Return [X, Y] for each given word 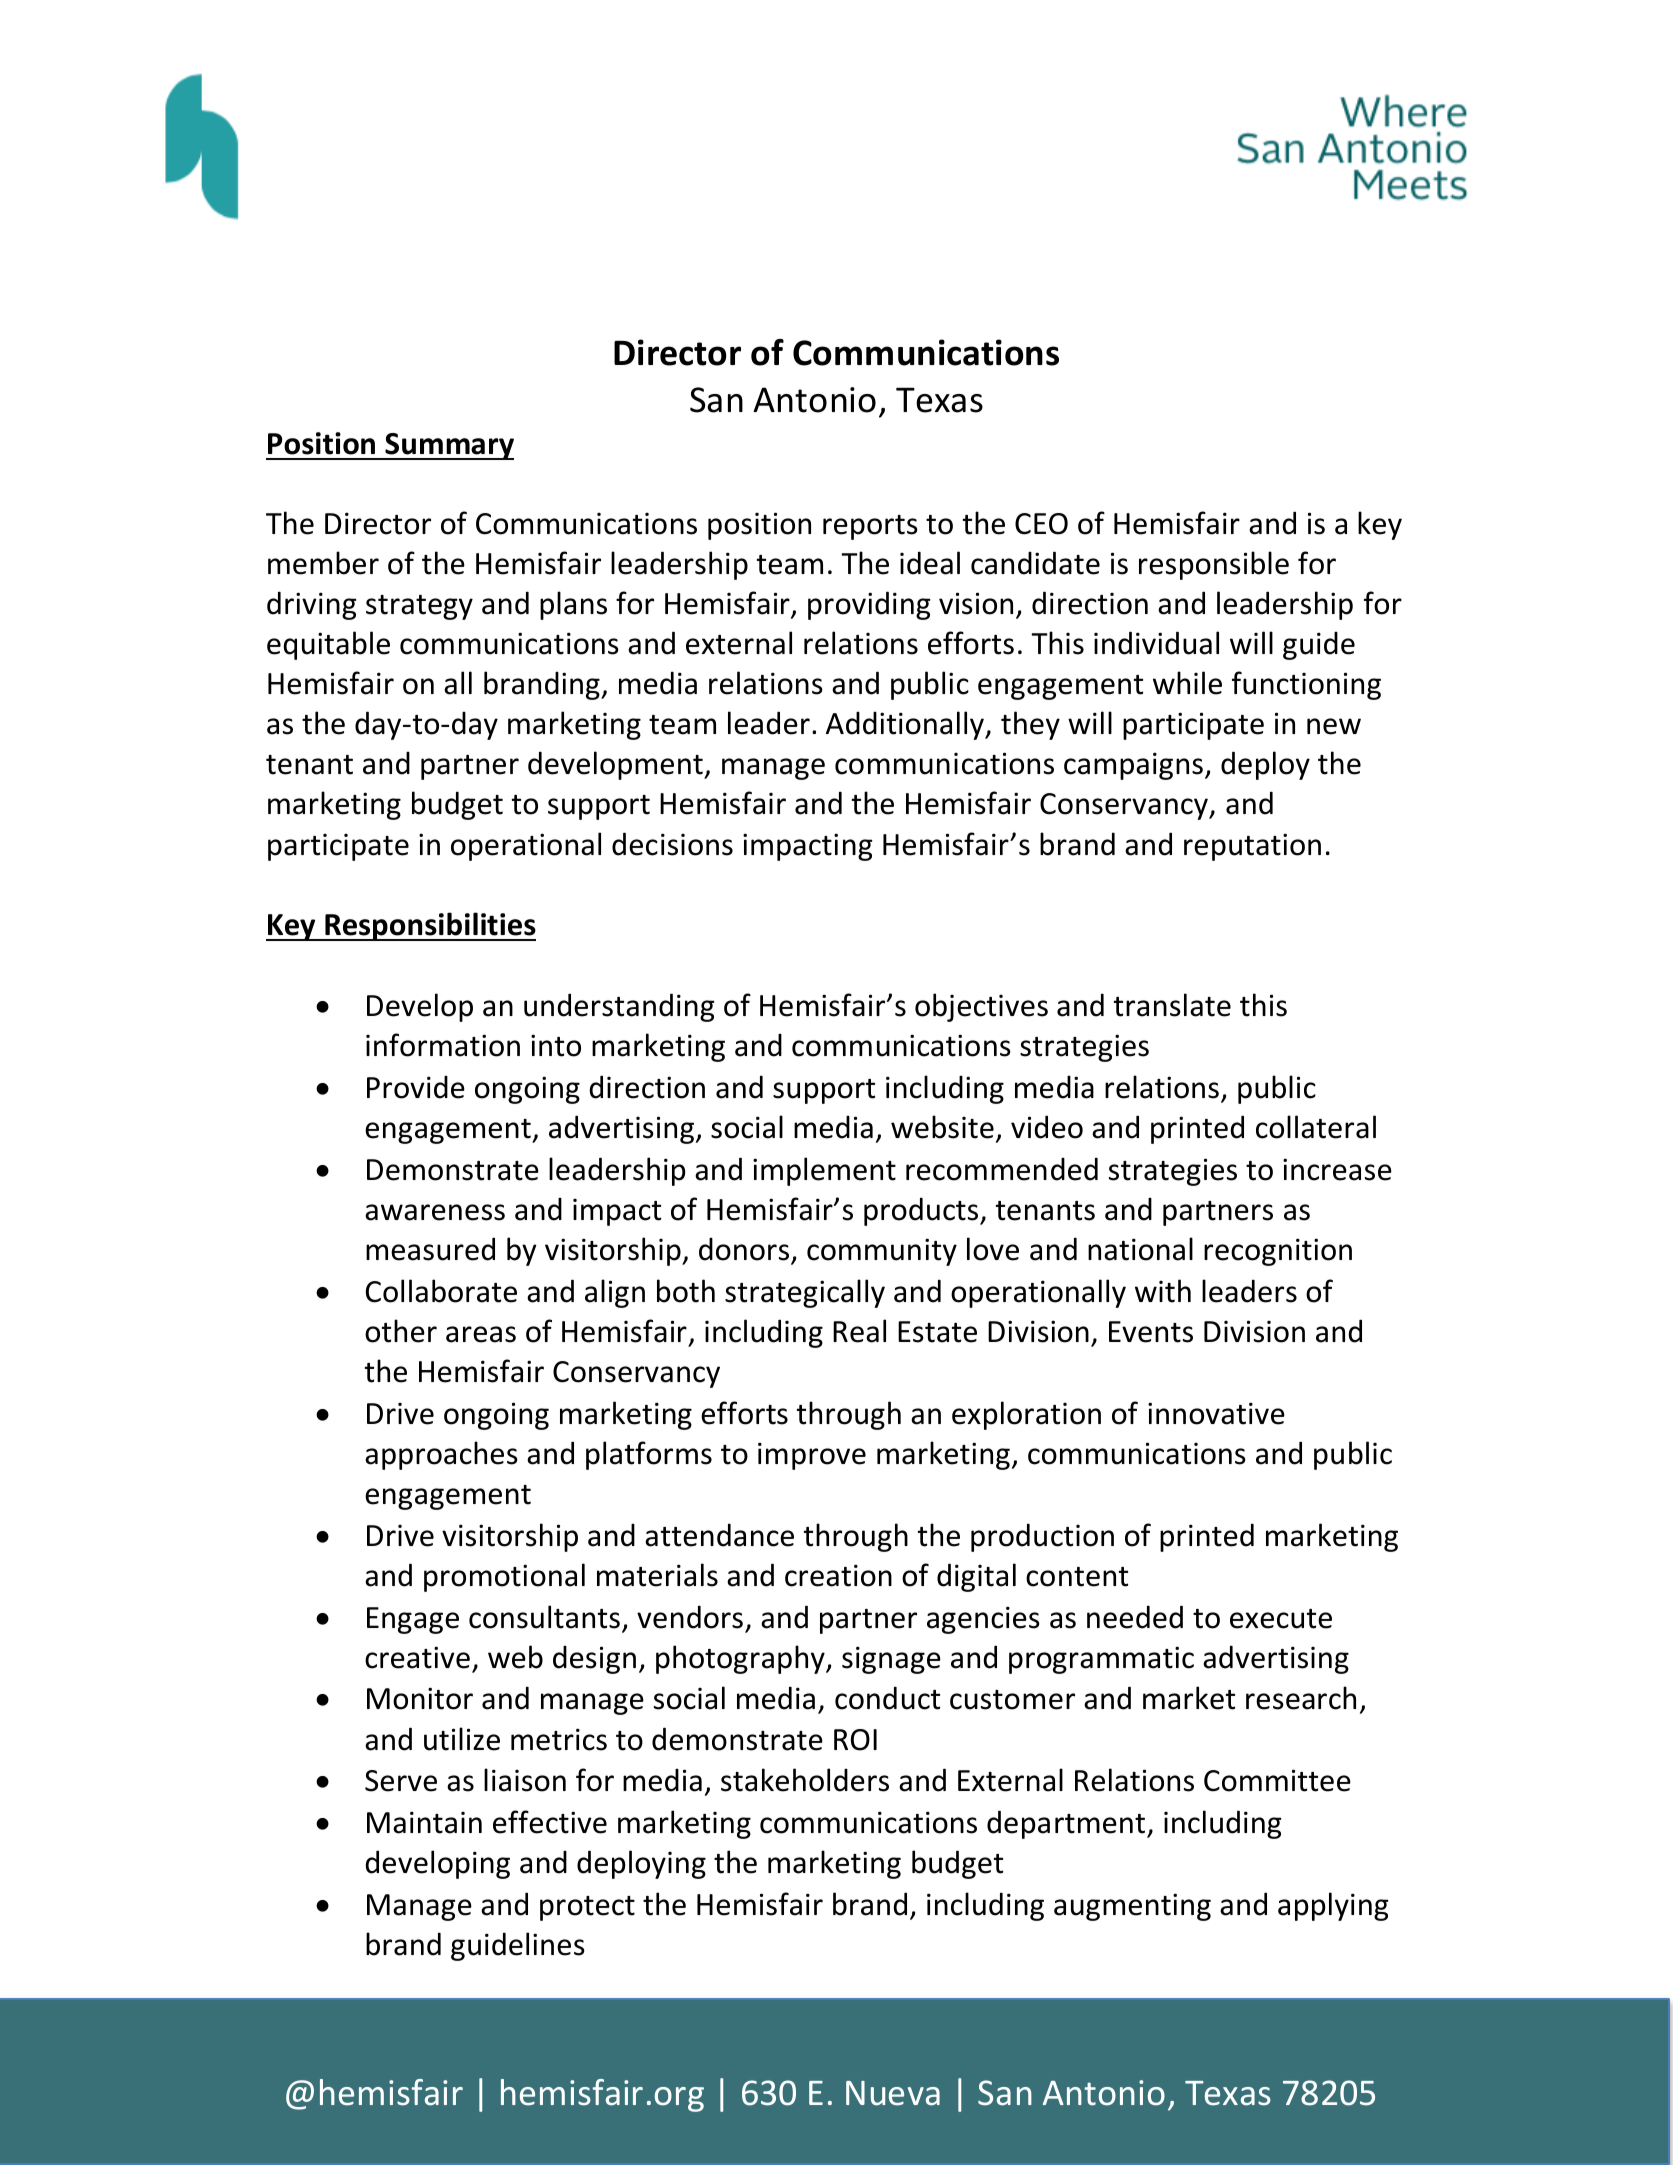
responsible [1214, 565]
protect [587, 1908]
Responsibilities [429, 926]
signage [891, 1660]
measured [430, 1249]
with [1163, 1291]
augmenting [1132, 1907]
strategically [805, 1293]
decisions [672, 844]
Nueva [893, 2093]
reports [870, 527]
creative [417, 1657]
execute [1281, 1619]
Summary [448, 446]
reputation [1252, 847]
